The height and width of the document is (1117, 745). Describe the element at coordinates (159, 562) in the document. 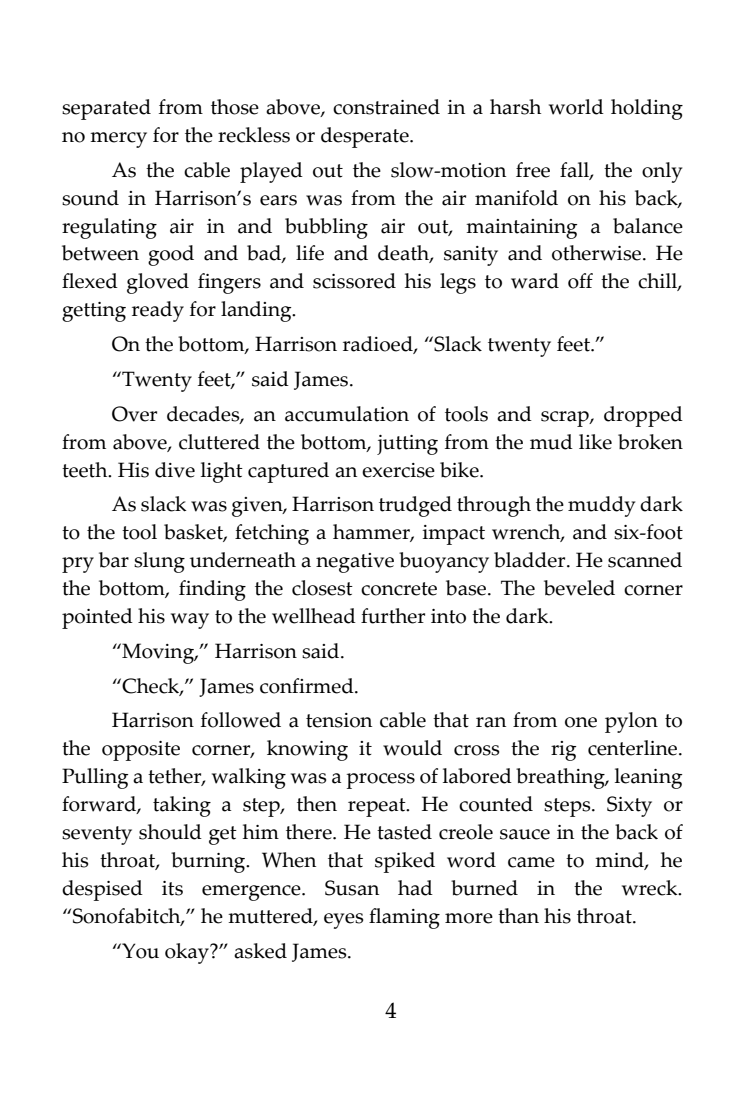

I see `slung` at that location.
